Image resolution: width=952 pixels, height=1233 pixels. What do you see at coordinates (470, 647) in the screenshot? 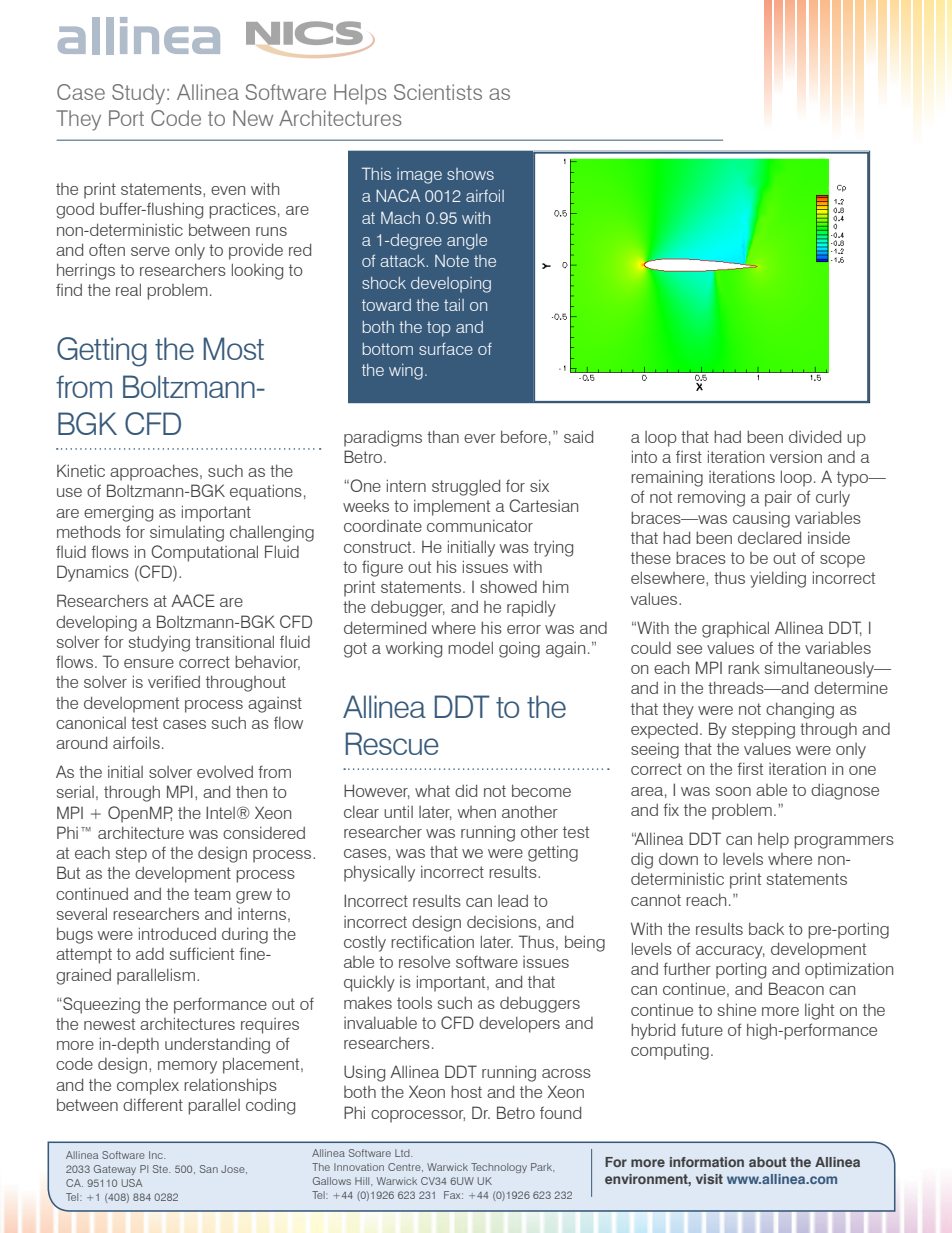
I see `model` at bounding box center [470, 647].
